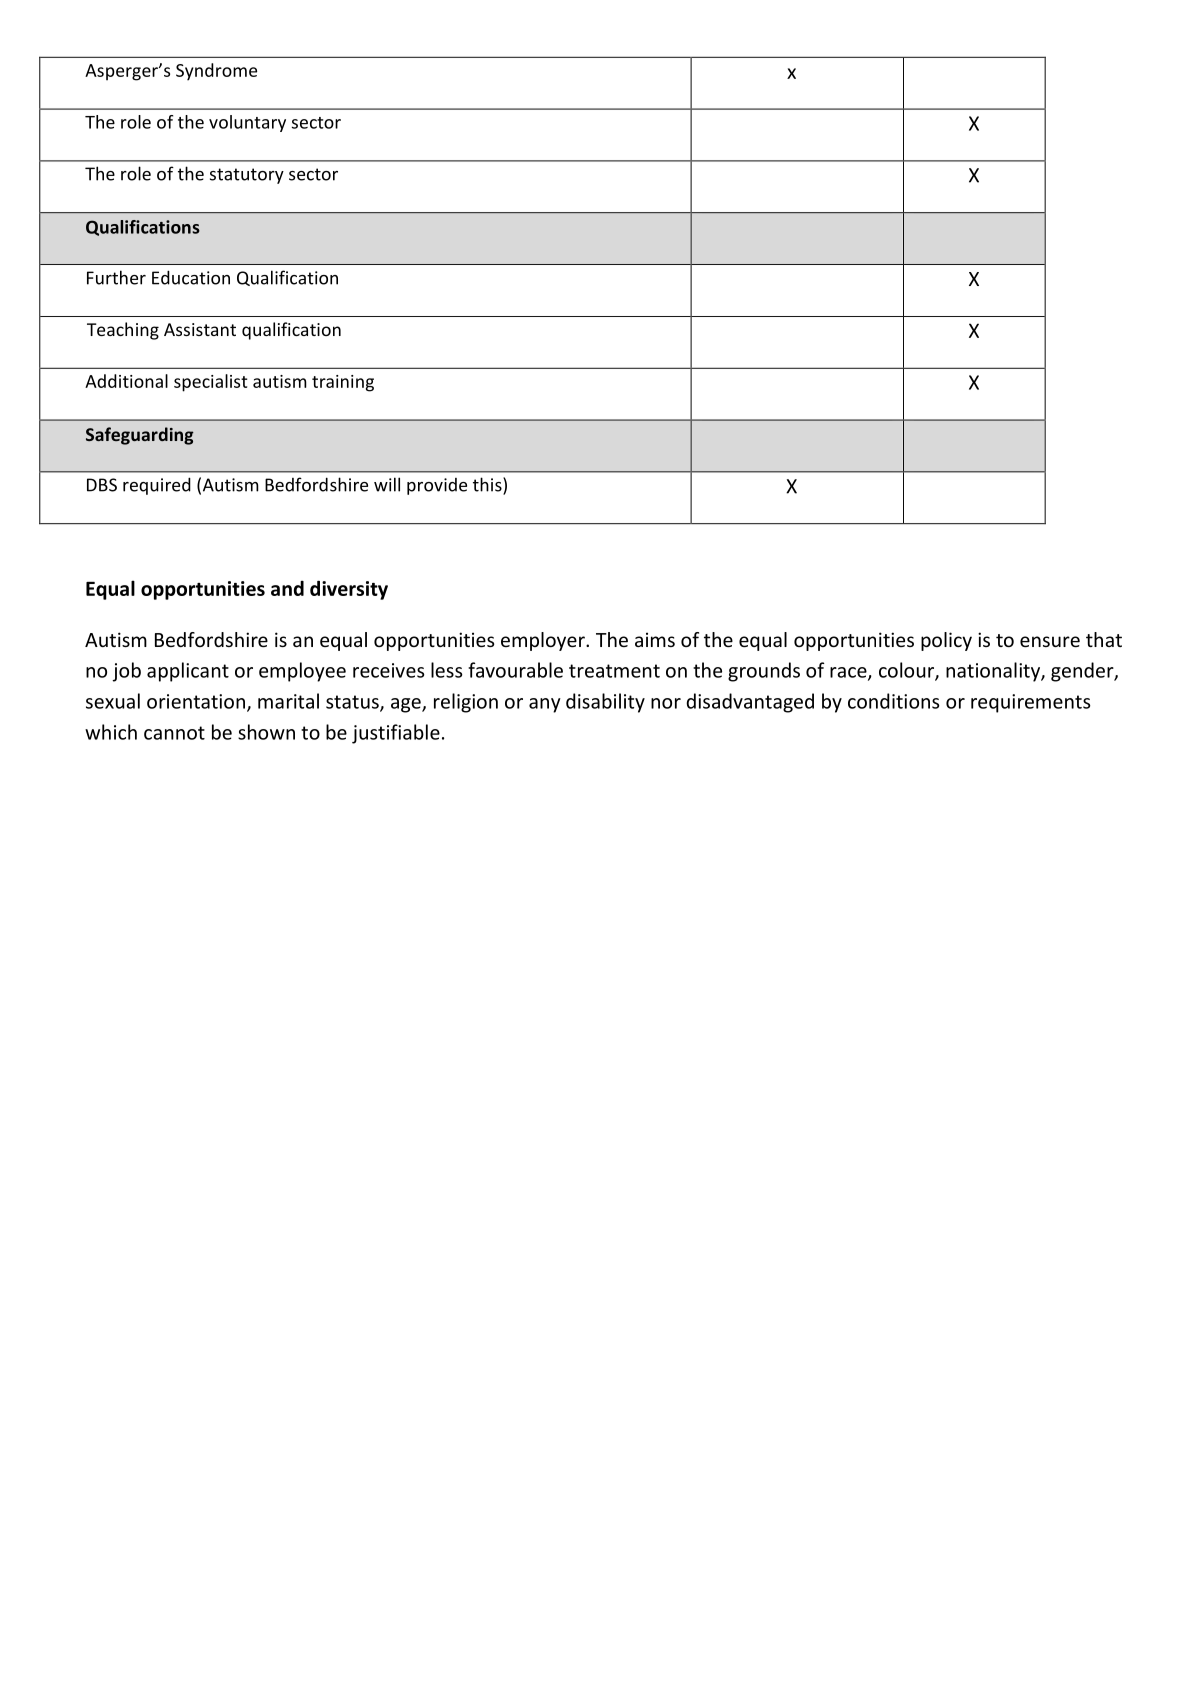 The width and height of the screenshot is (1189, 1682). I want to click on will, so click(387, 484).
